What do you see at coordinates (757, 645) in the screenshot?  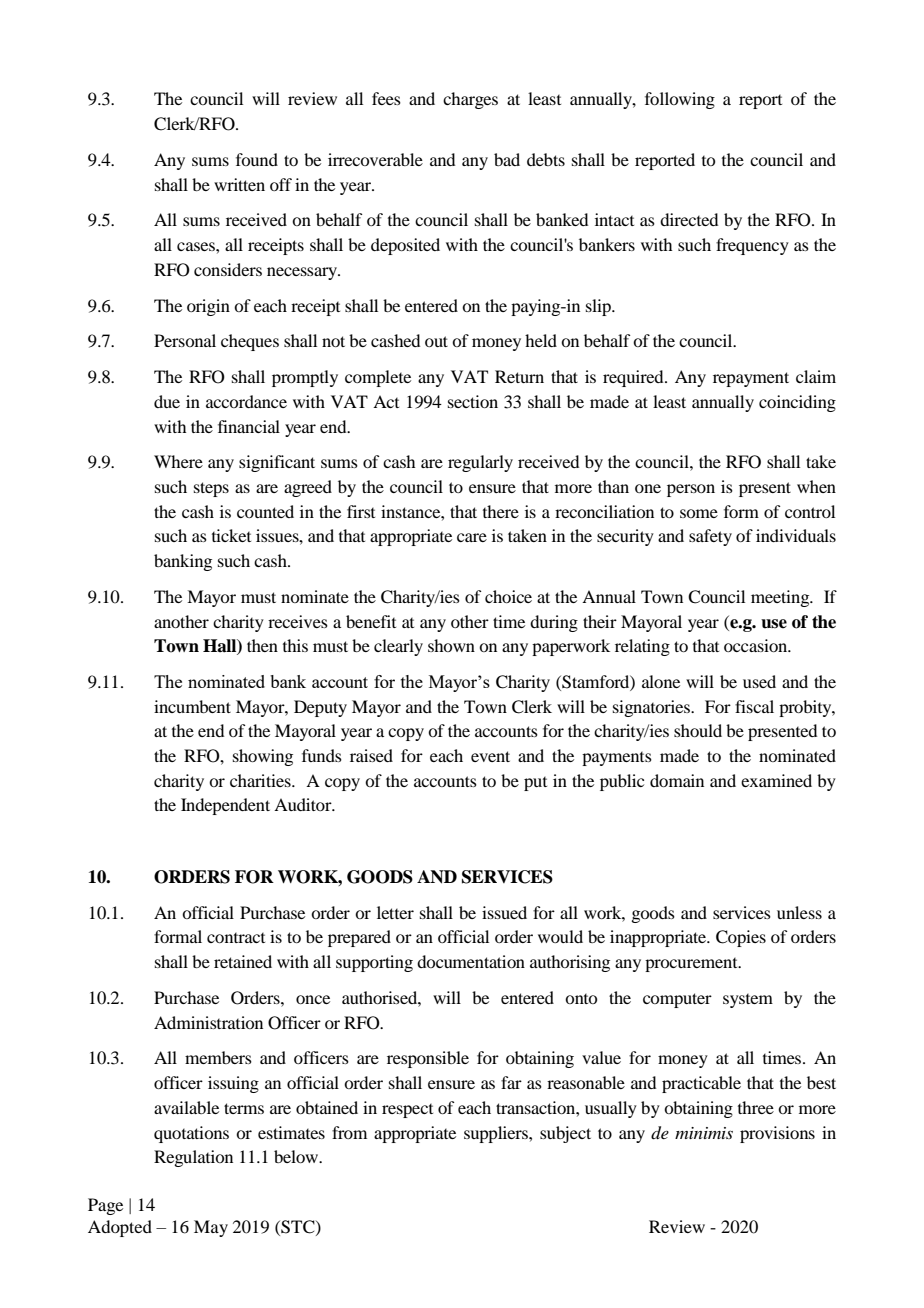 I see `occasion` at bounding box center [757, 645].
